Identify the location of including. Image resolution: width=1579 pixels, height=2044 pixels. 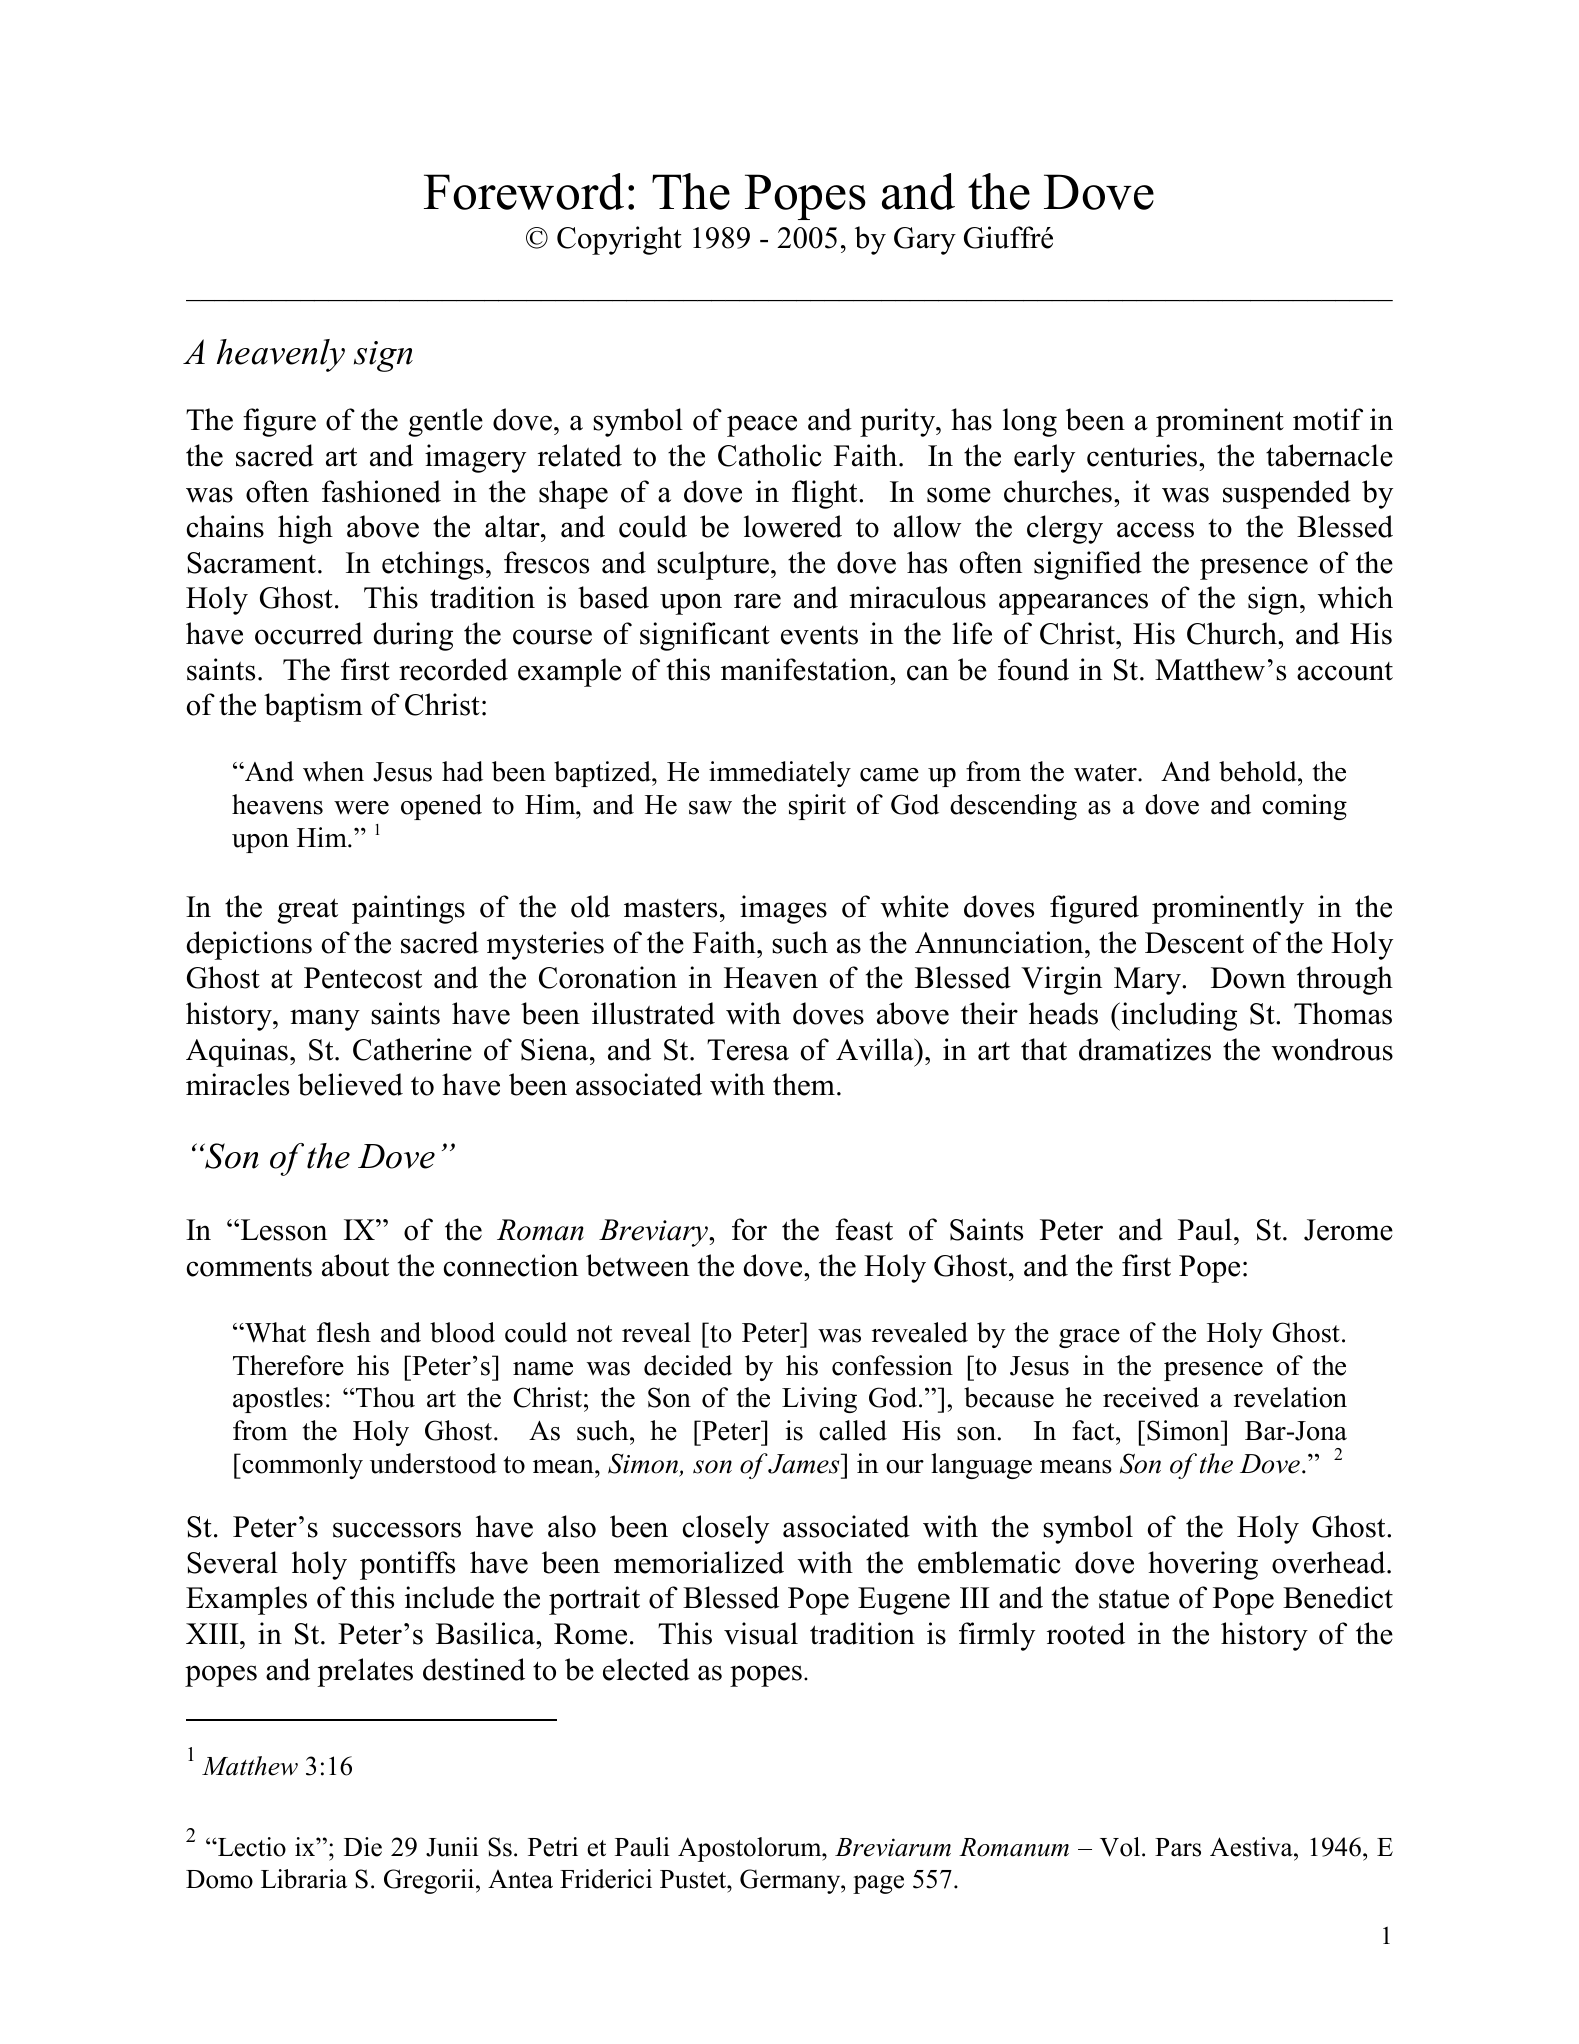
(1178, 1016).
